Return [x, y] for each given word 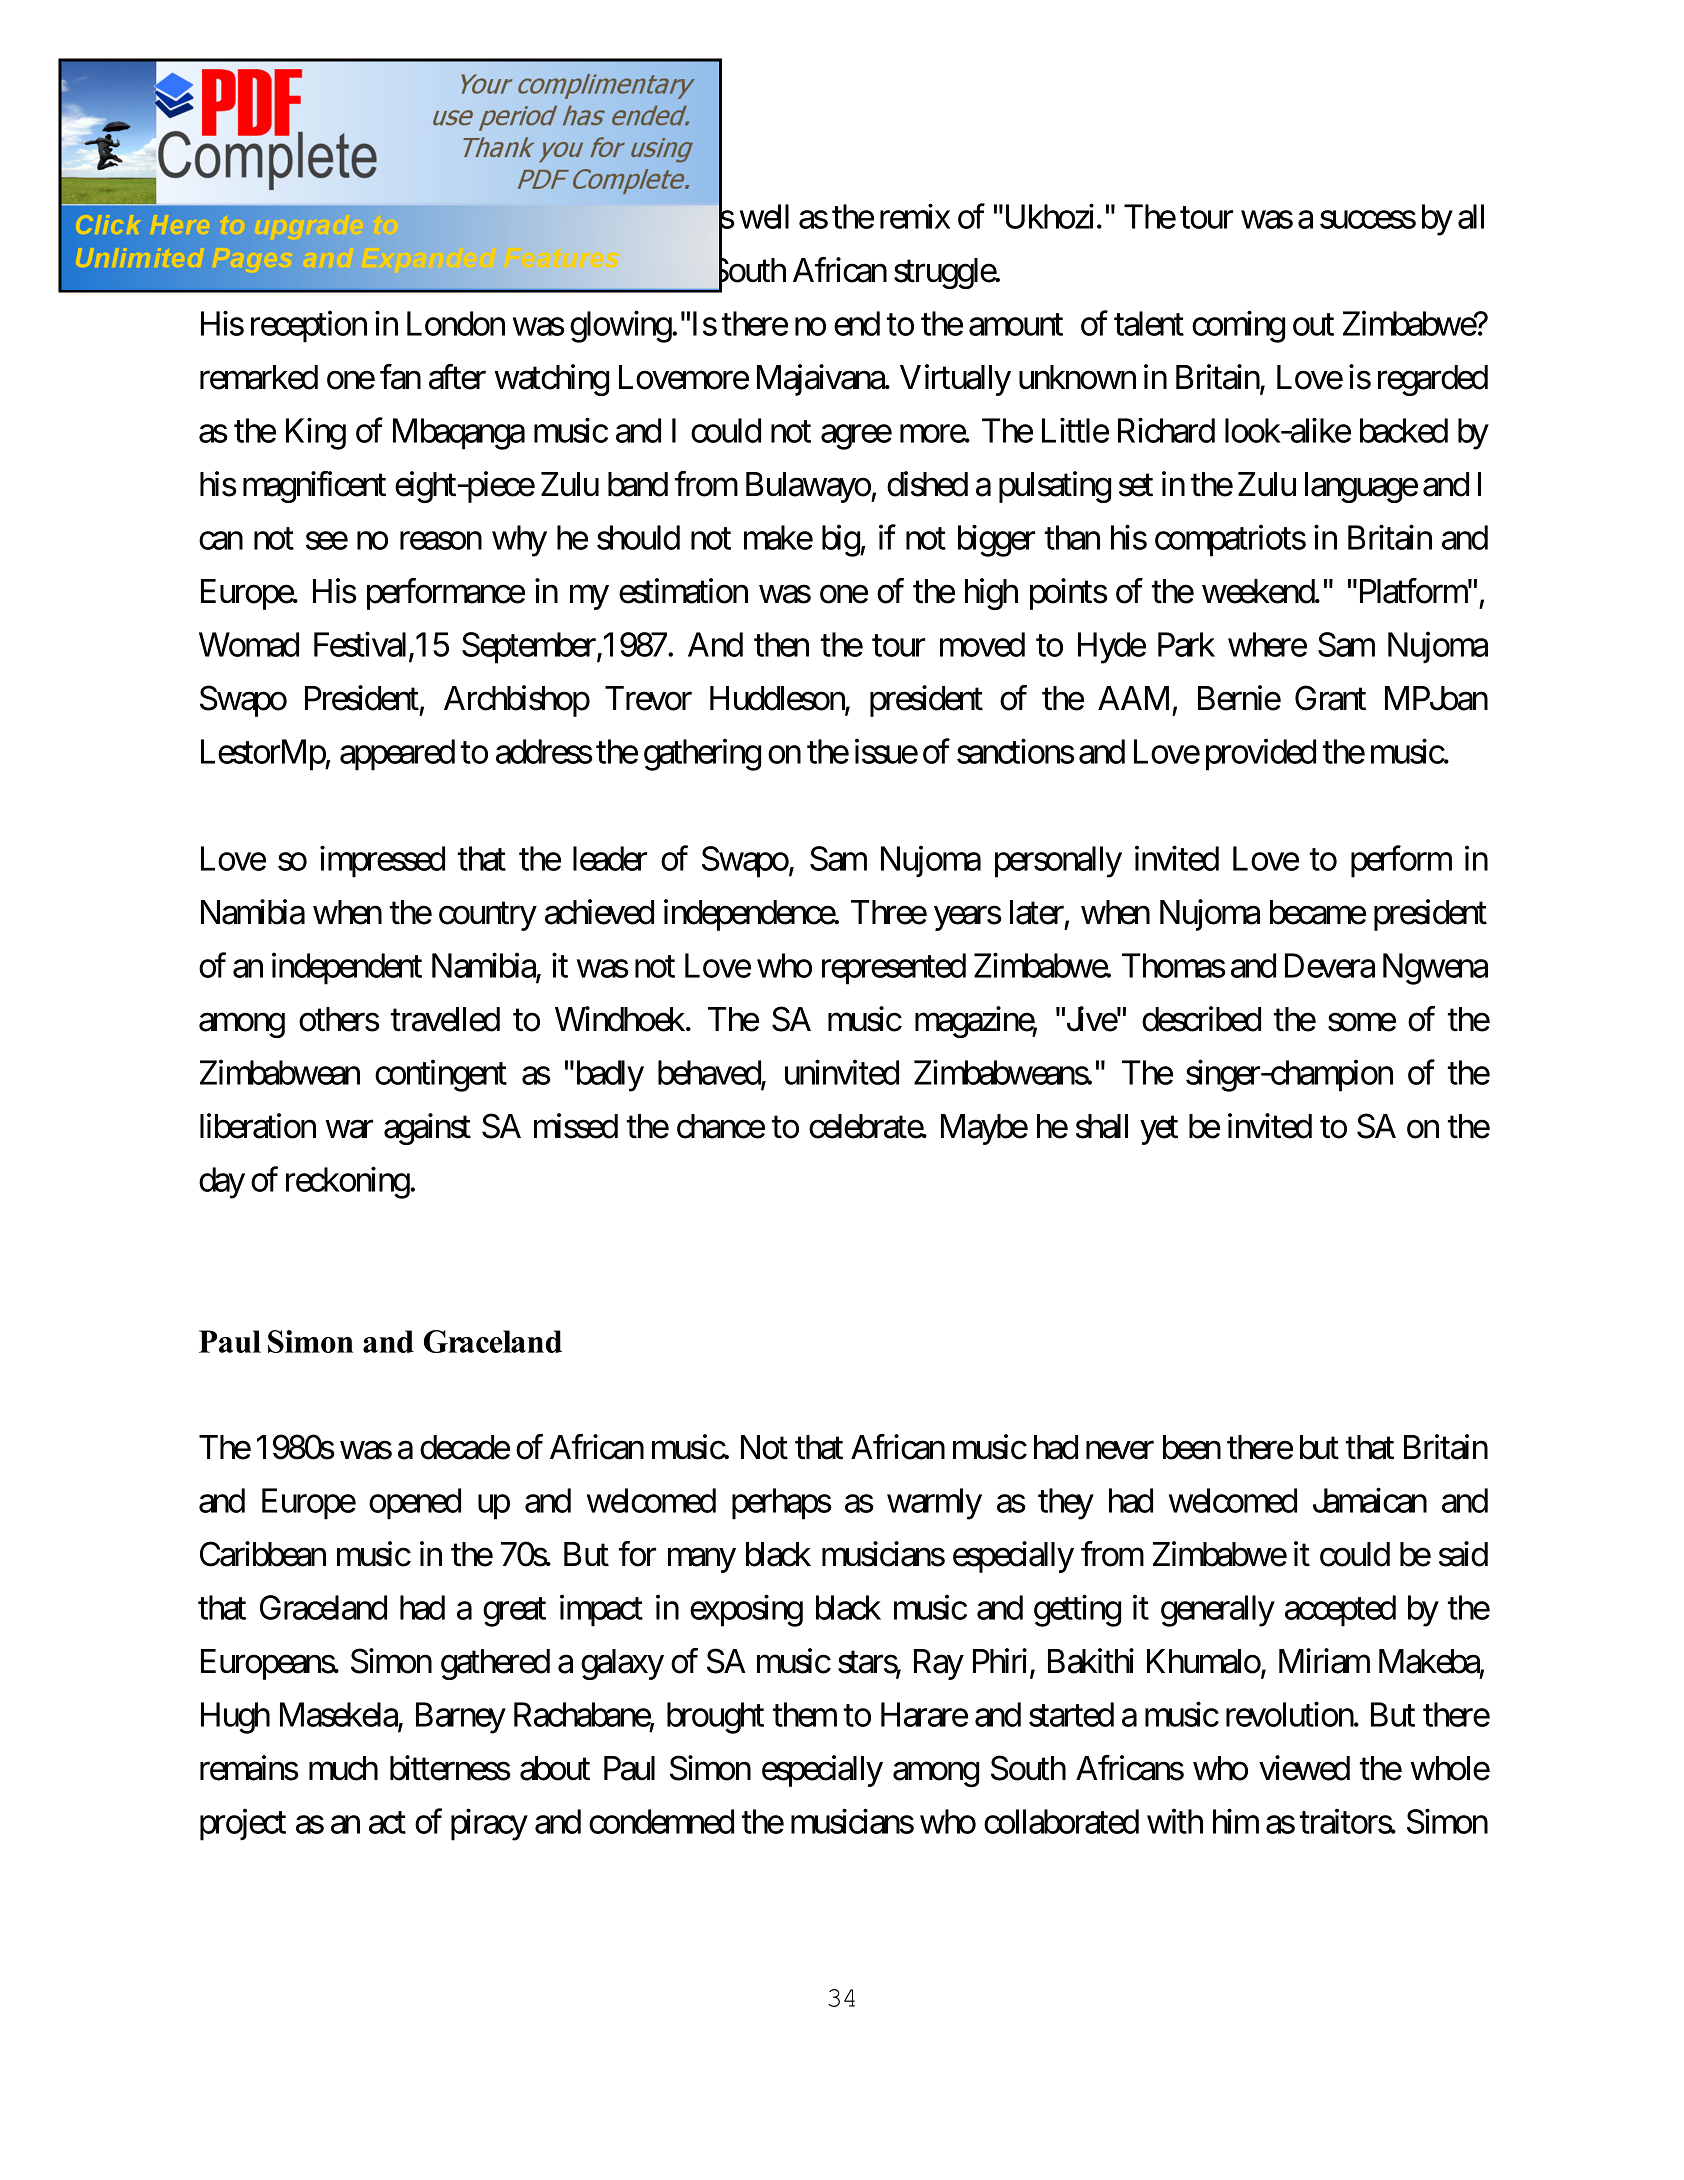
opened [415, 1504]
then [781, 644]
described [1201, 1019]
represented [894, 969]
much [343, 1768]
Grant [1330, 698]
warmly [934, 1504]
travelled [445, 1019]
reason [441, 541]
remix [915, 216]
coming [1238, 327]
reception [309, 327]
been [1192, 1447]
